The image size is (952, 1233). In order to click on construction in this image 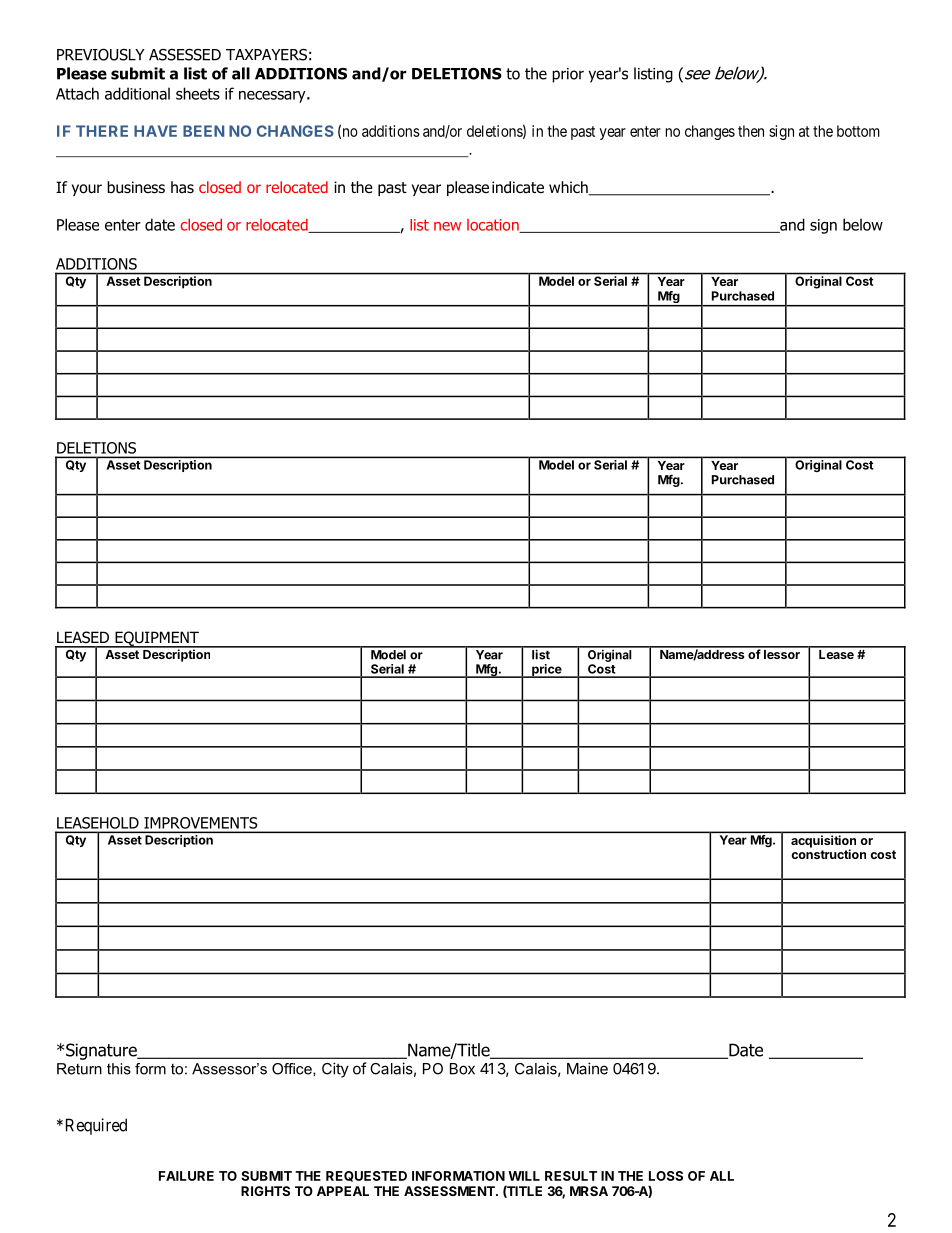, I will do `click(828, 854)`.
